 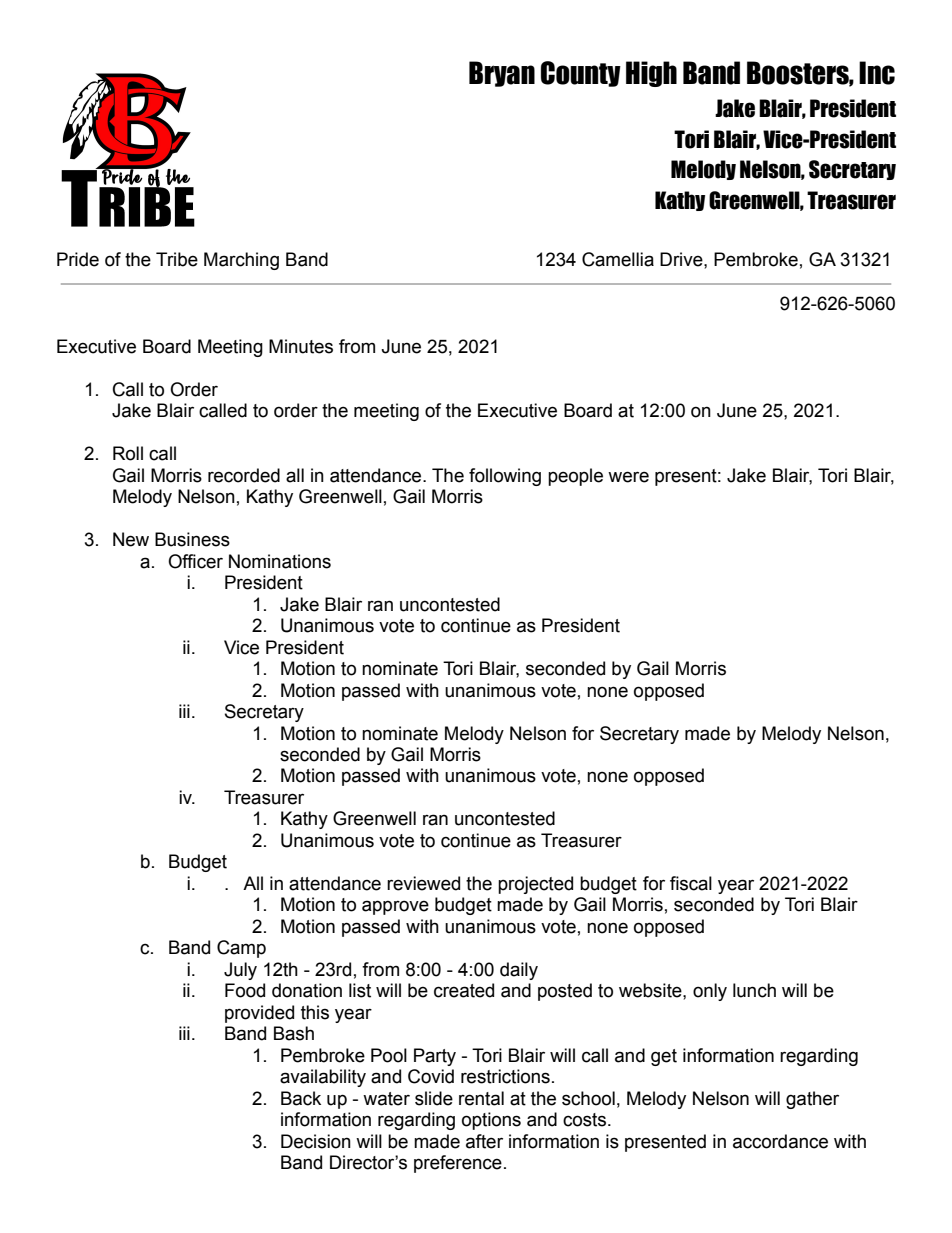 I want to click on Officer, so click(x=195, y=561).
